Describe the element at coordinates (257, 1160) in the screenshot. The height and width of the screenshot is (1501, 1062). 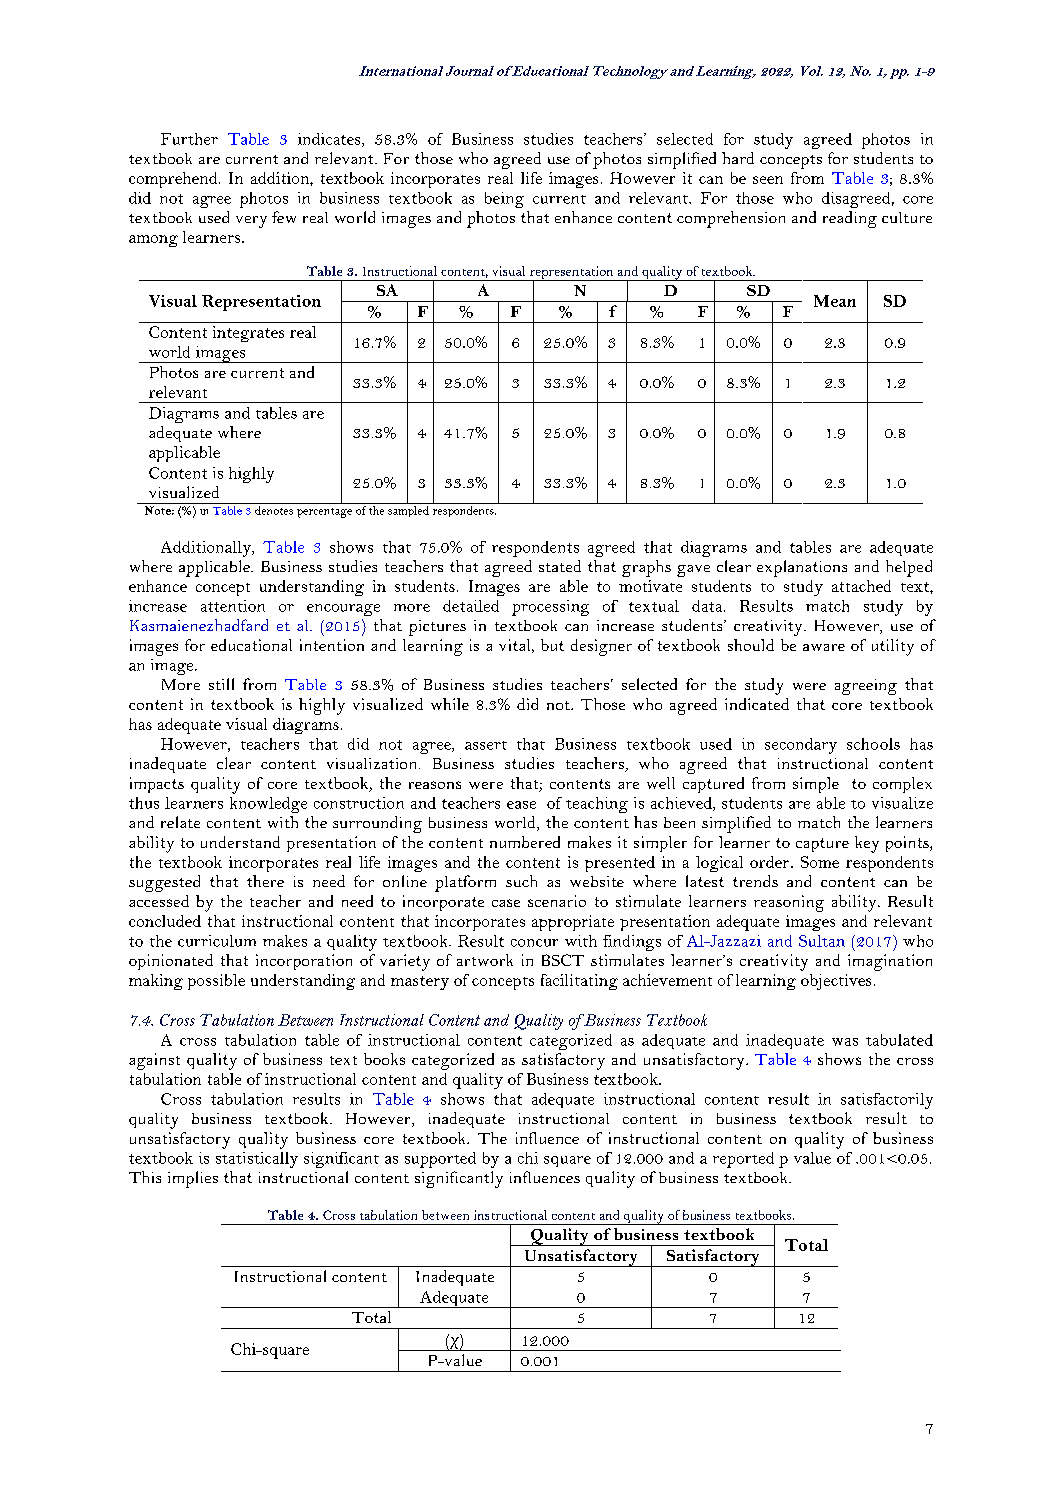
I see `statistically` at that location.
